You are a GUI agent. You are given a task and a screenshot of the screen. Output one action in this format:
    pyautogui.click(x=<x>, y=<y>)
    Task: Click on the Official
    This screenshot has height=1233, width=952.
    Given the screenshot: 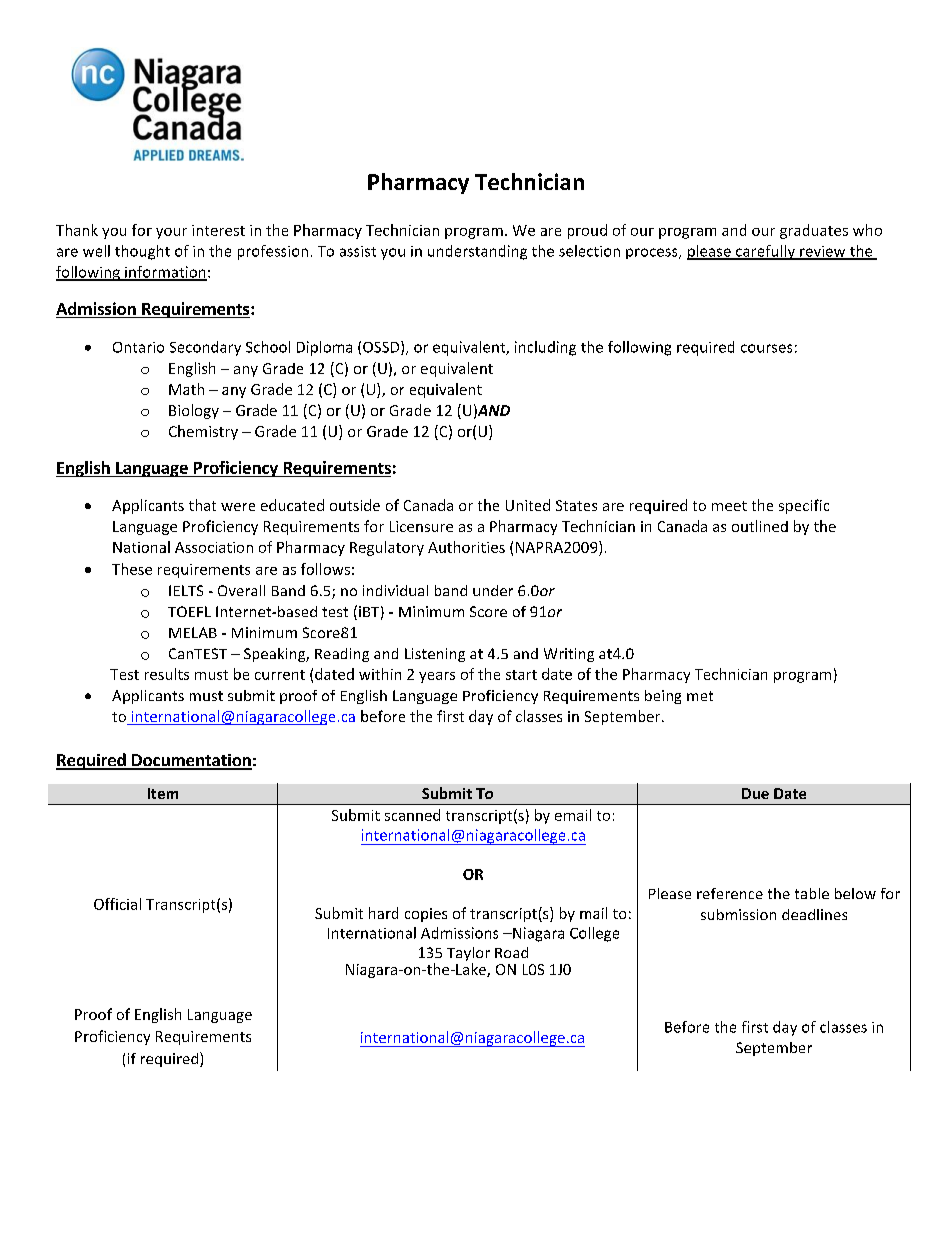 What is the action you would take?
    pyautogui.click(x=117, y=904)
